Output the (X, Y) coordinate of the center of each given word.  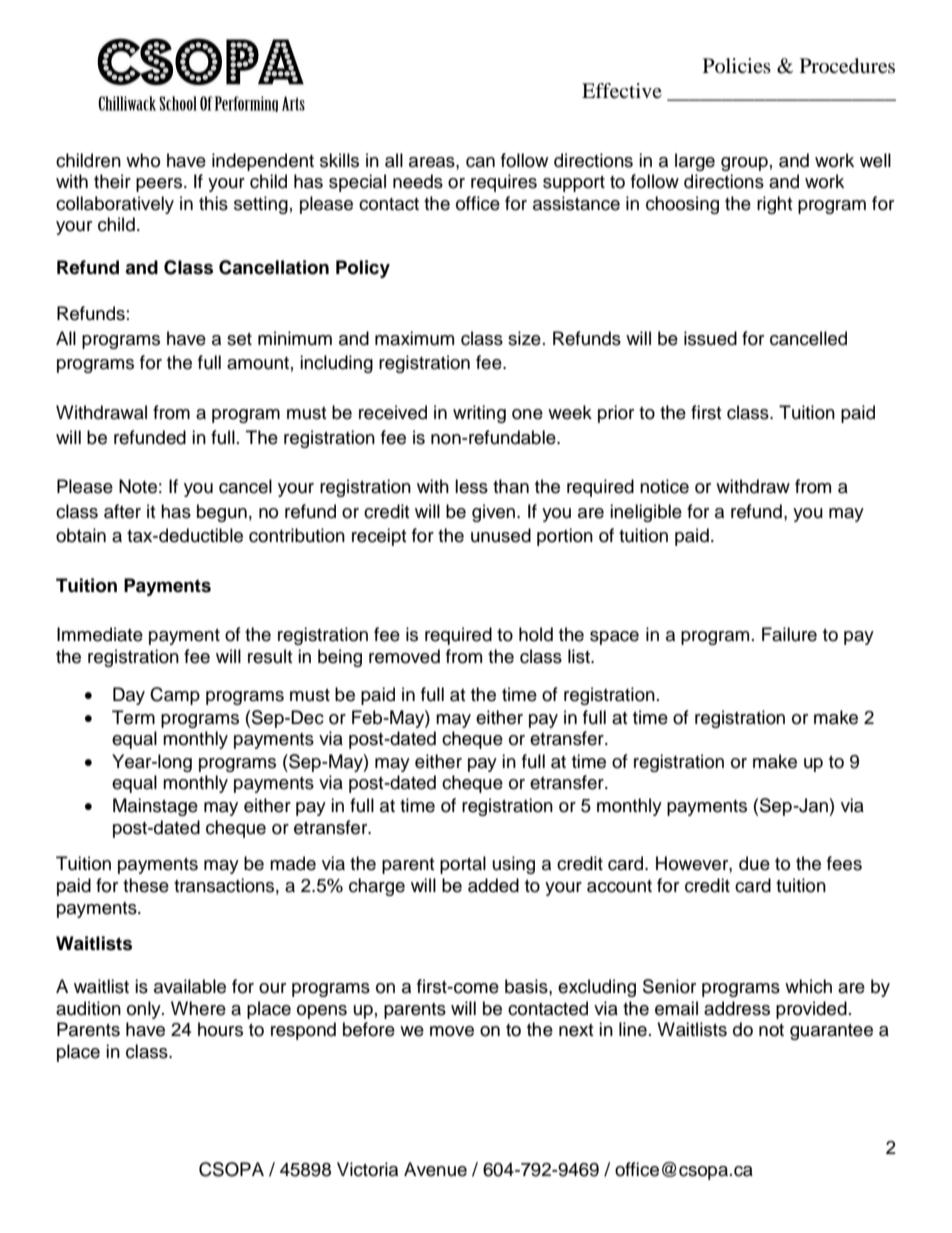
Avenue (435, 1169)
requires (504, 183)
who (143, 160)
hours (220, 1029)
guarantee (831, 1032)
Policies (737, 65)
